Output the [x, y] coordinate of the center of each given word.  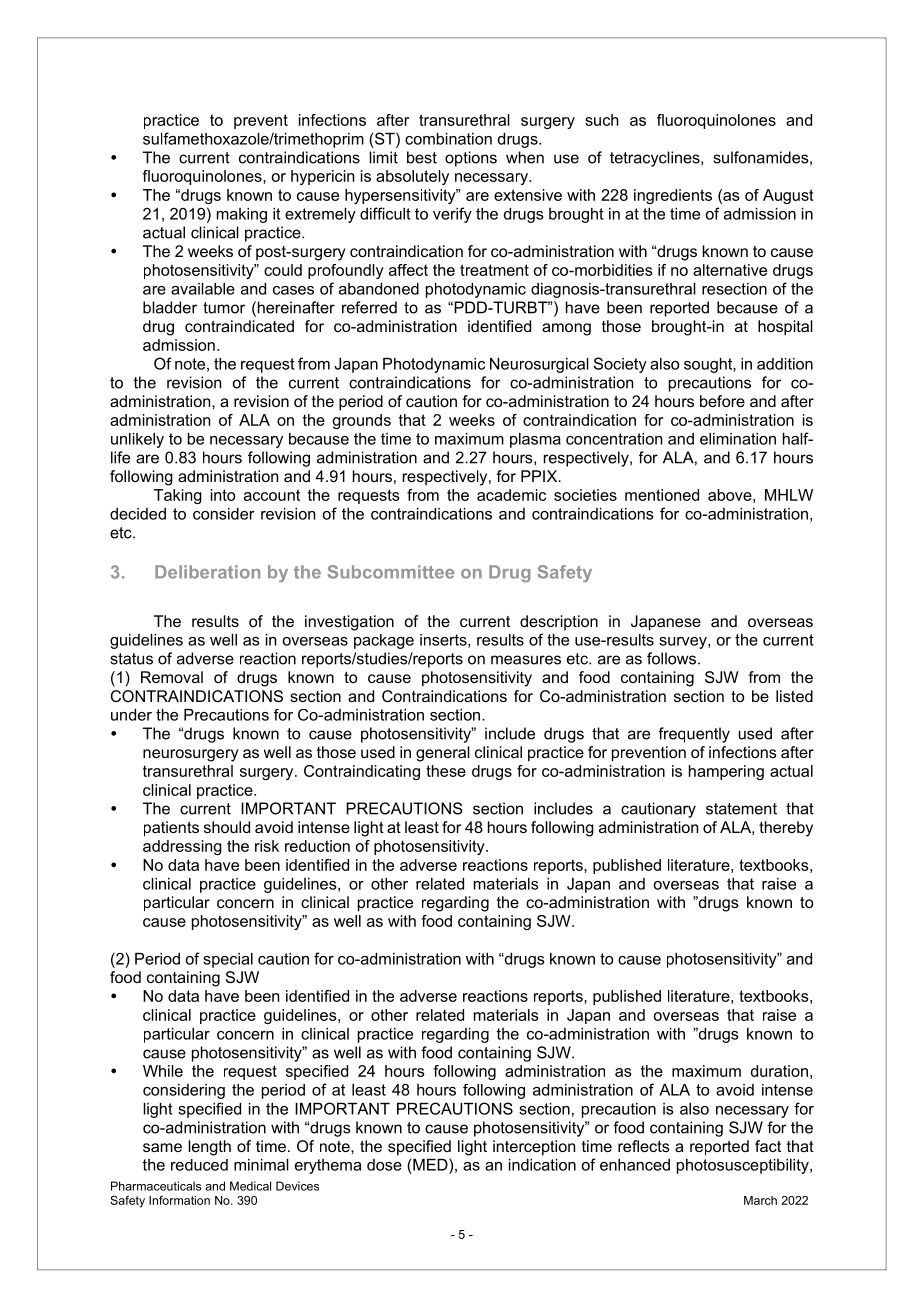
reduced [199, 1165]
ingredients [673, 196]
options [471, 159]
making [242, 215]
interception [534, 1148]
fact [768, 1146]
